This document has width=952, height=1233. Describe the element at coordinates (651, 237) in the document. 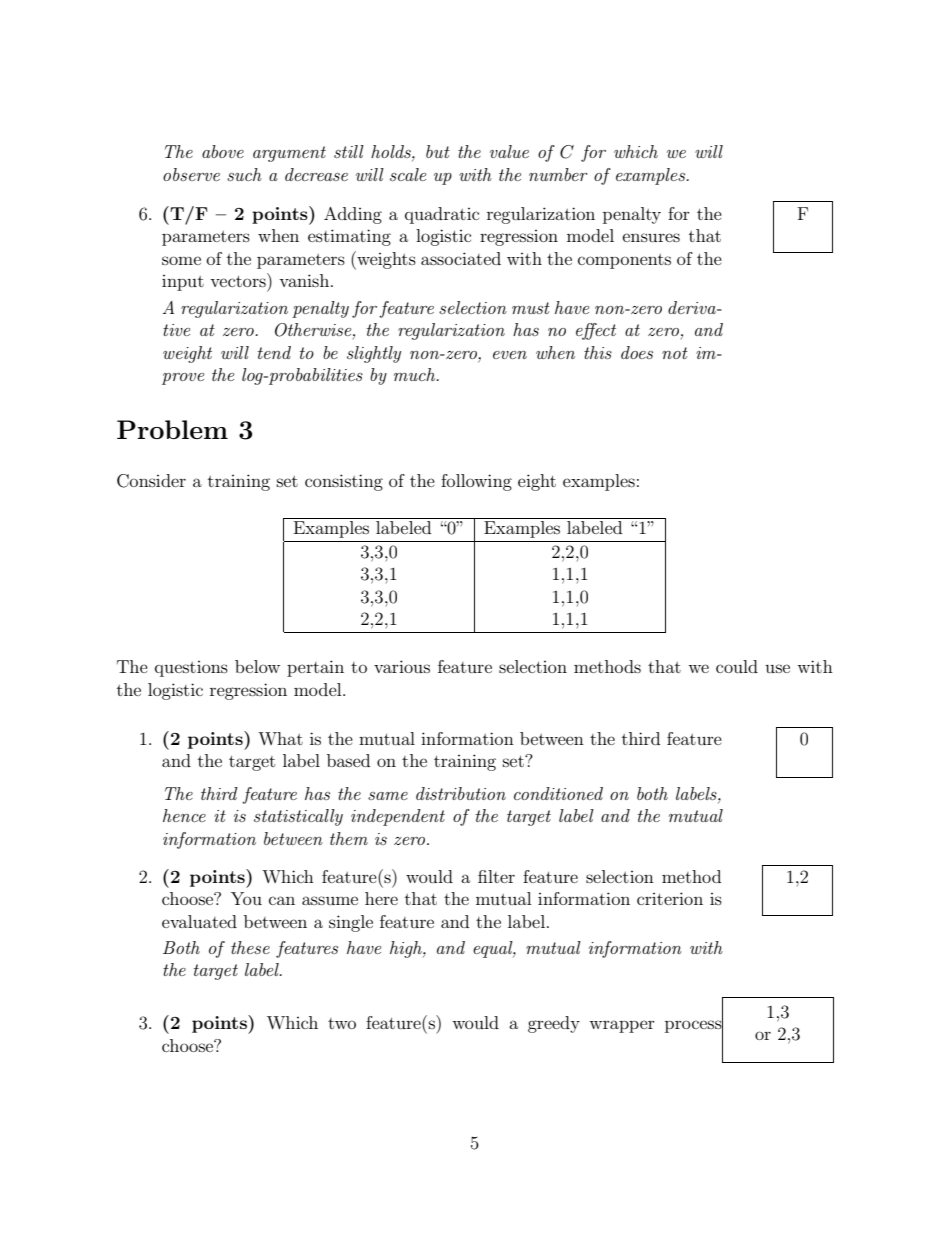

I see `ensures` at that location.
